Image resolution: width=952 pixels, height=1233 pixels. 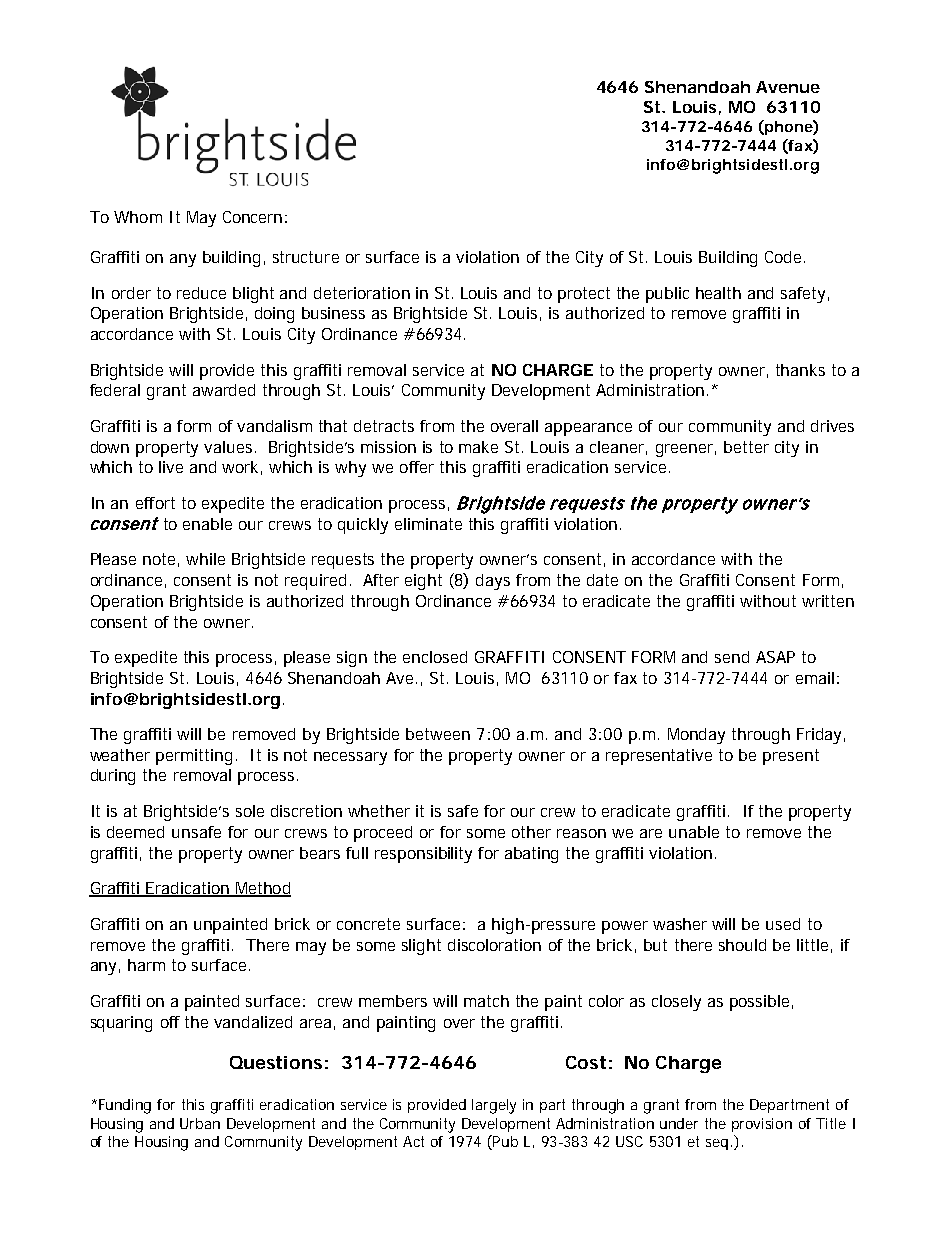 I want to click on largely, so click(x=494, y=1106).
